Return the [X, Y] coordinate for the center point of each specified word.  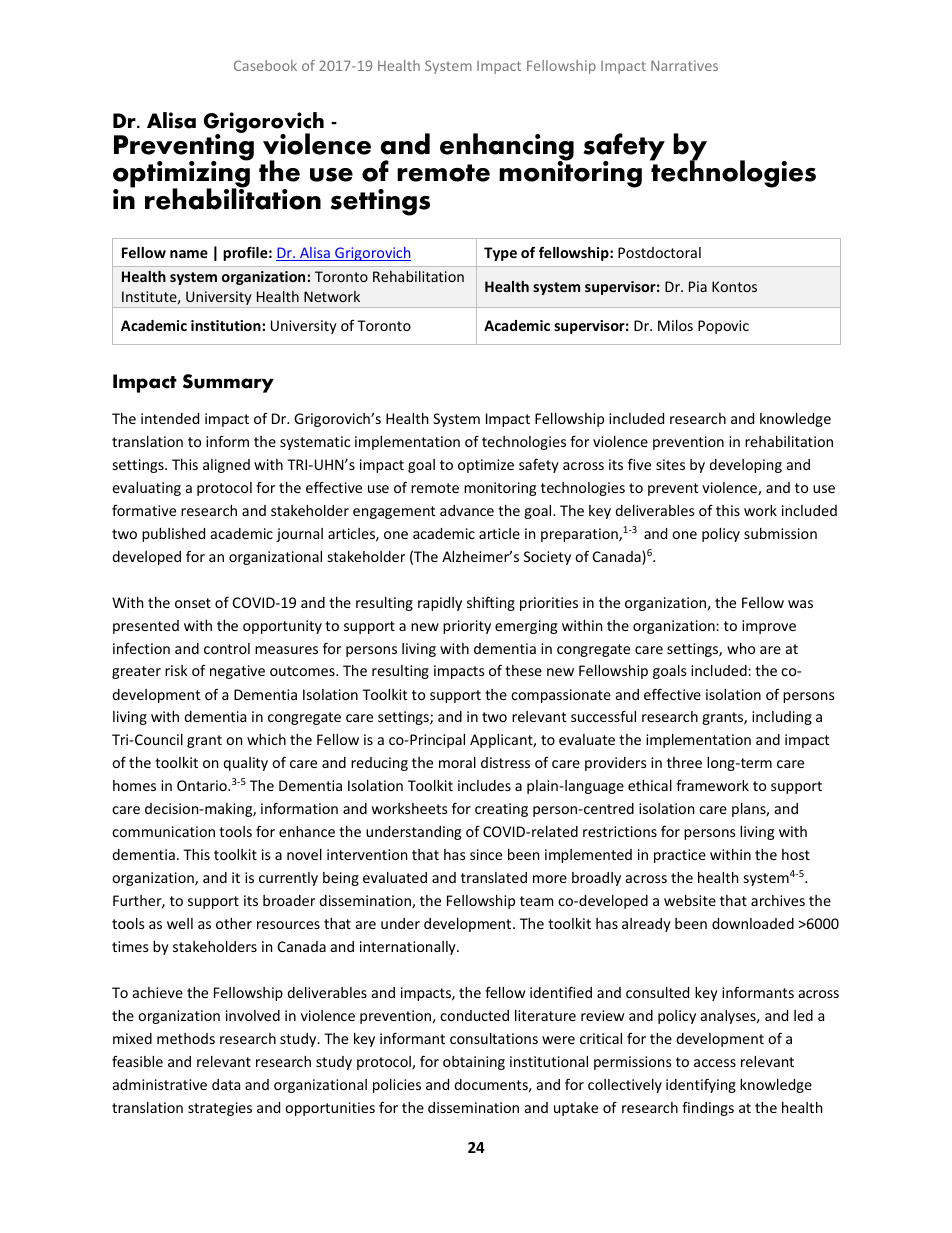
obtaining [474, 1063]
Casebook [265, 65]
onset [193, 603]
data [226, 1084]
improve [769, 627]
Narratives [684, 65]
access [715, 1063]
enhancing [507, 148]
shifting [491, 603]
